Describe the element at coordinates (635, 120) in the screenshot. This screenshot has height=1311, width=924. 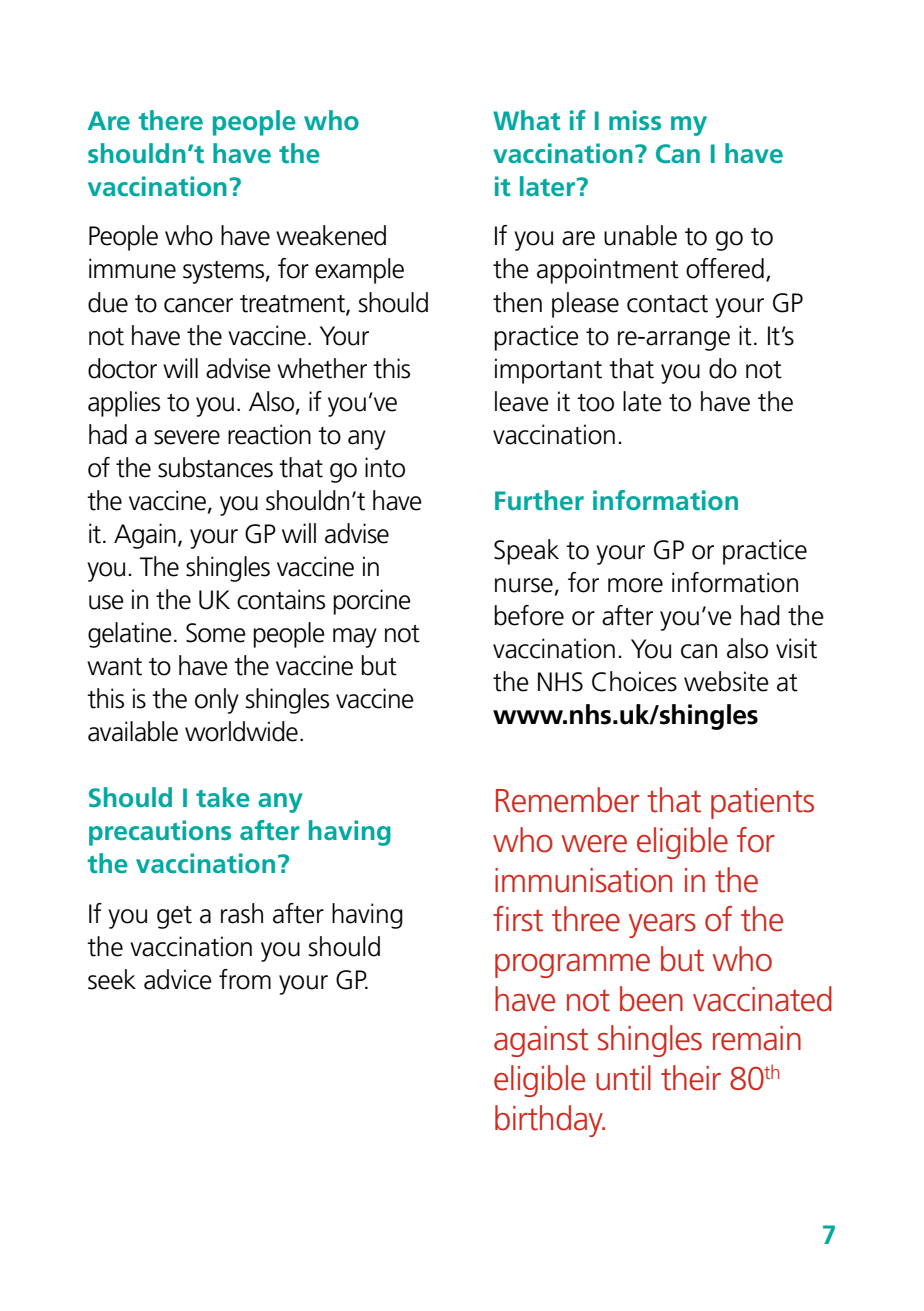
I see `miss` at that location.
